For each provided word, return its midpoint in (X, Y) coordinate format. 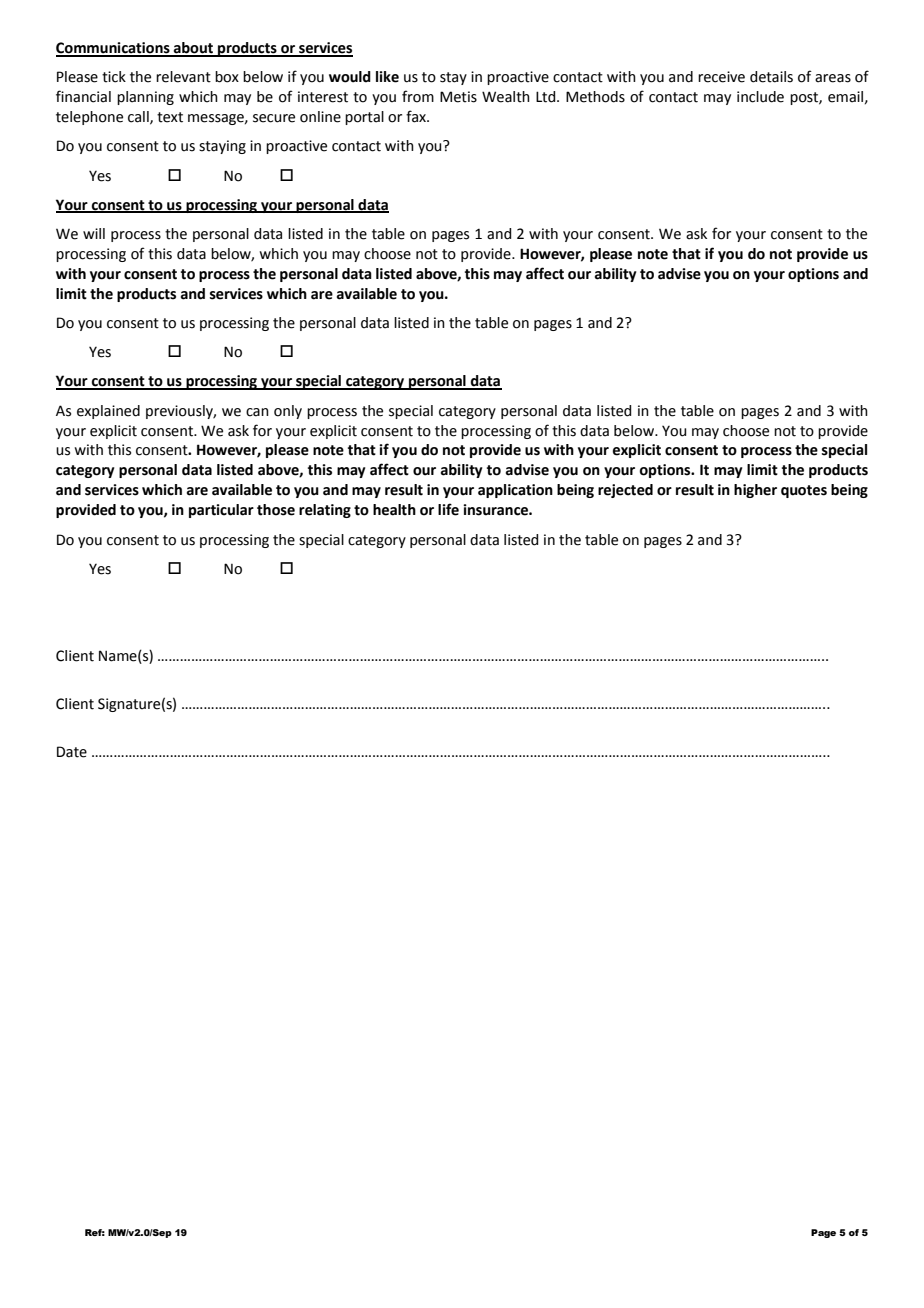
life (448, 509)
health (394, 510)
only (288, 412)
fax (417, 116)
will (94, 233)
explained (108, 412)
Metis (458, 97)
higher (755, 491)
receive (721, 77)
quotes (804, 491)
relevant (183, 77)
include (760, 97)
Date (72, 752)
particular (221, 511)
